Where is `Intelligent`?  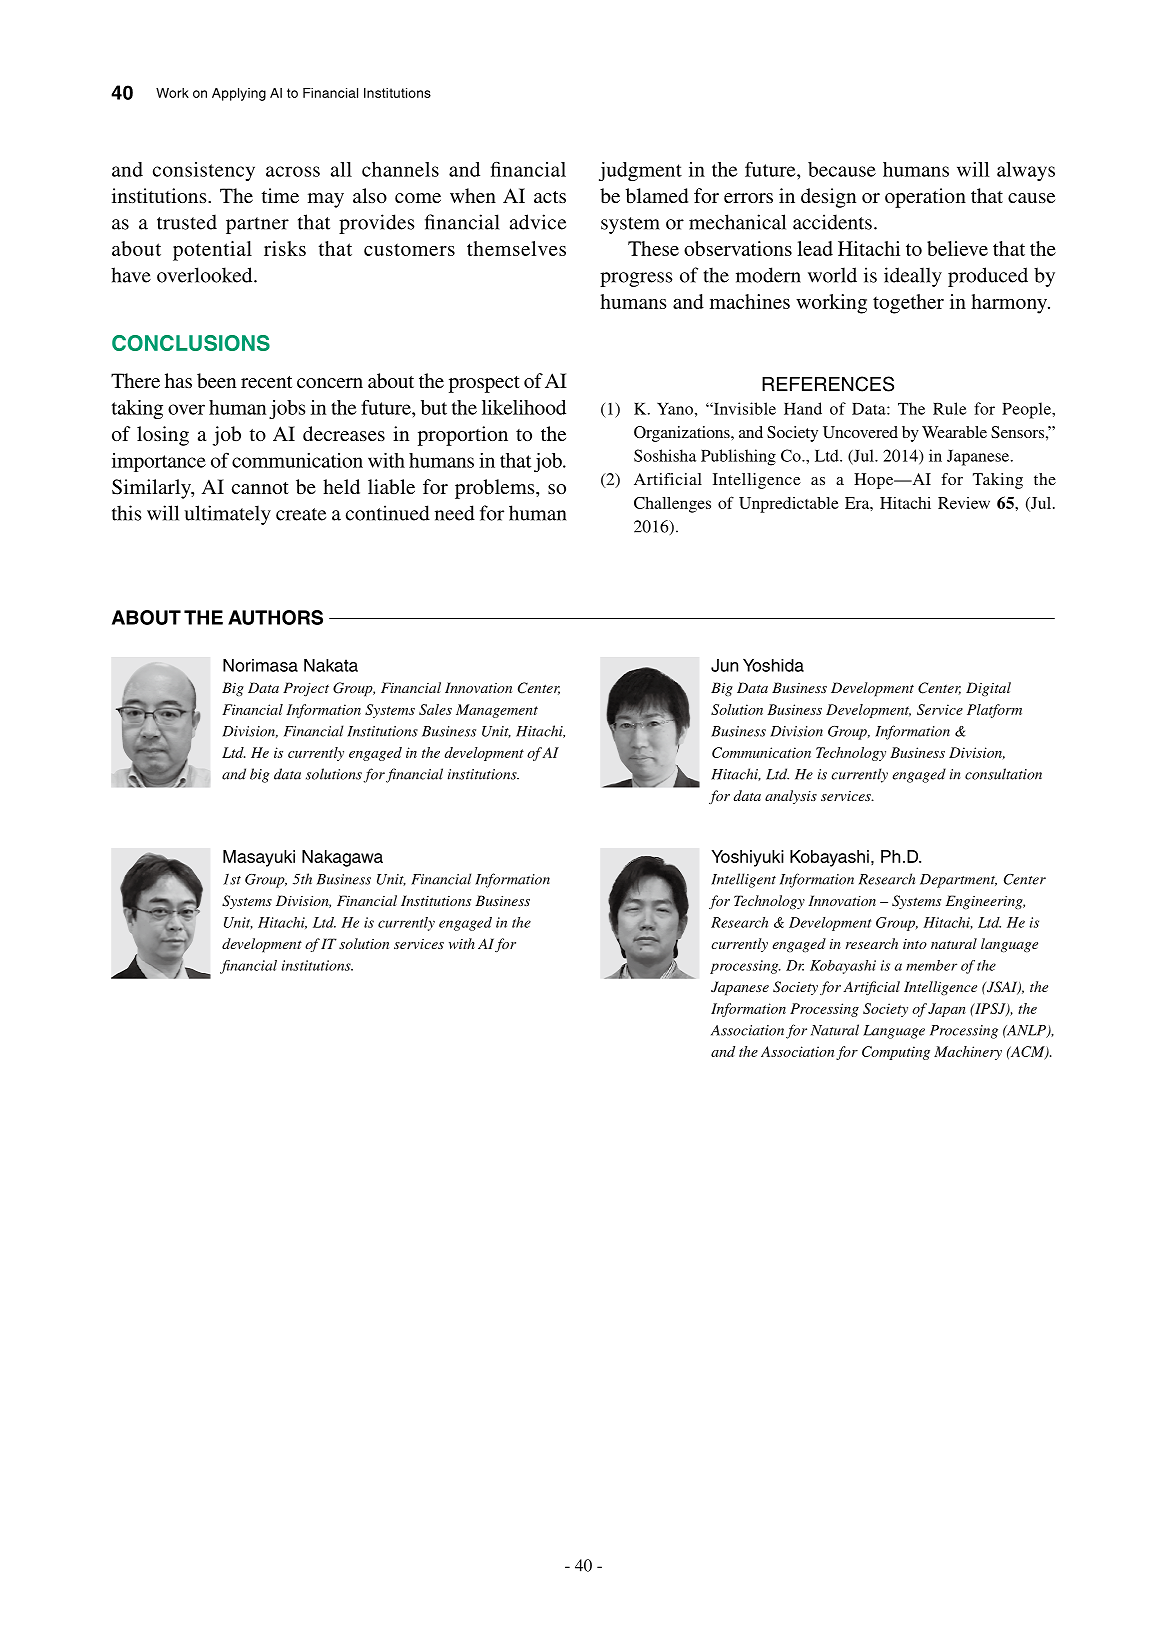 Intelligent is located at coordinates (743, 880).
